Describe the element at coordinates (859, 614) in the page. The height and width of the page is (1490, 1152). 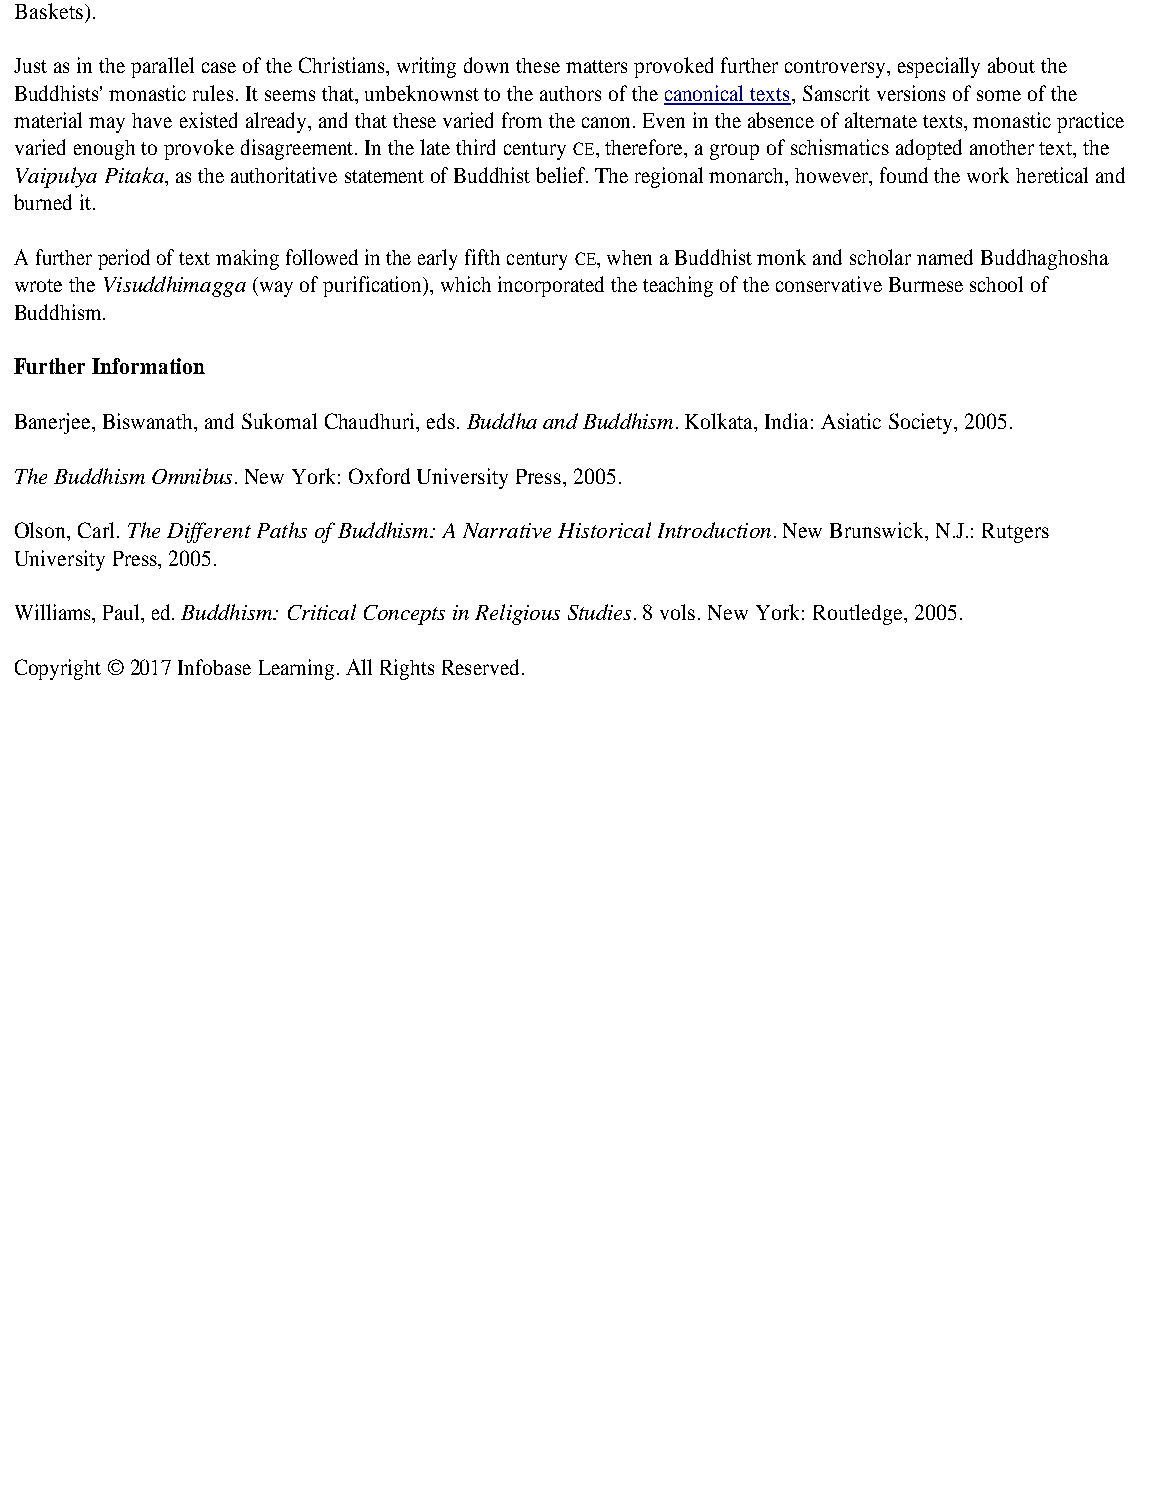
I see `Routledge` at that location.
